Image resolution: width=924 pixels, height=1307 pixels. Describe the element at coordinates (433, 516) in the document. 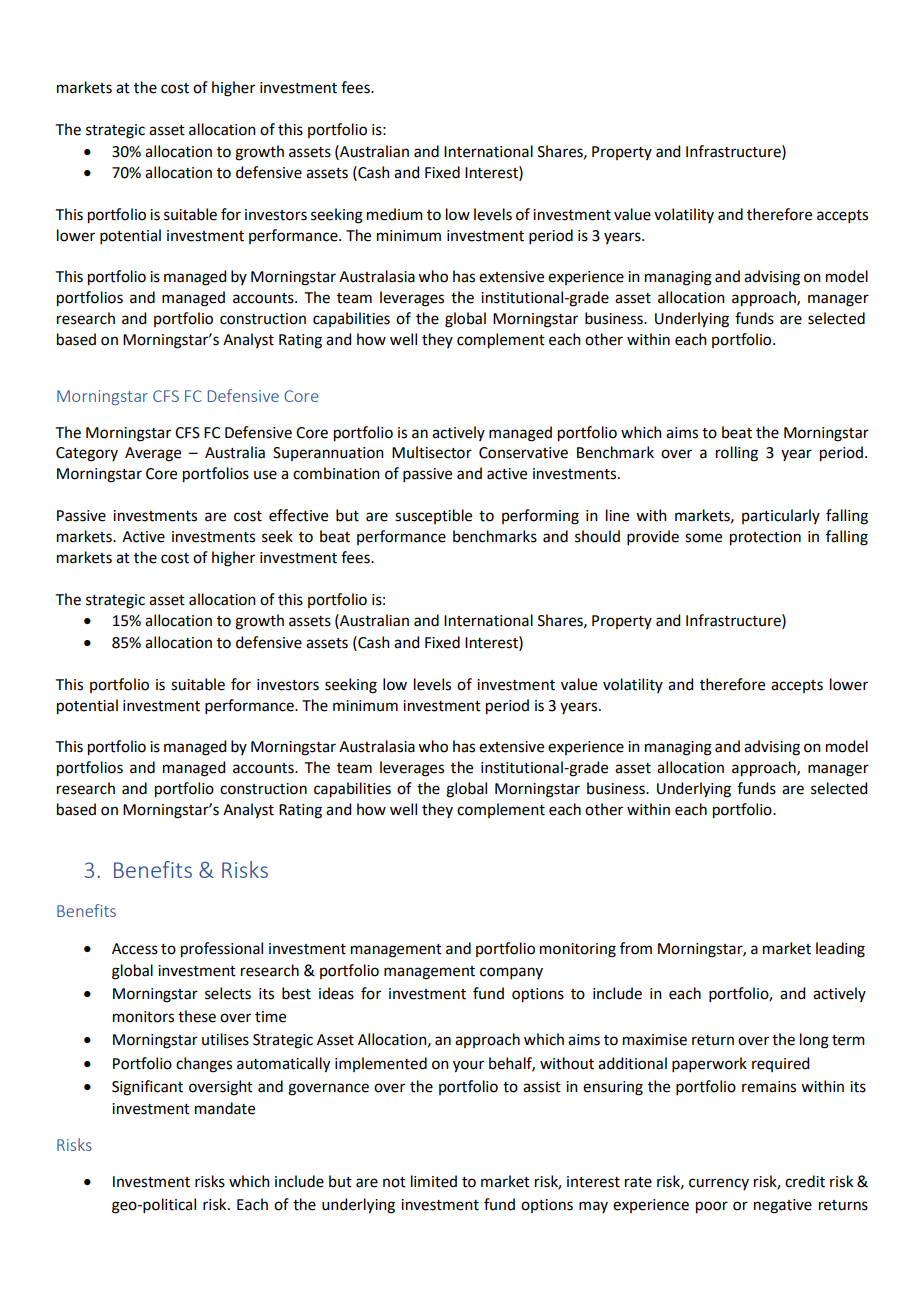

I see `susceptible` at that location.
